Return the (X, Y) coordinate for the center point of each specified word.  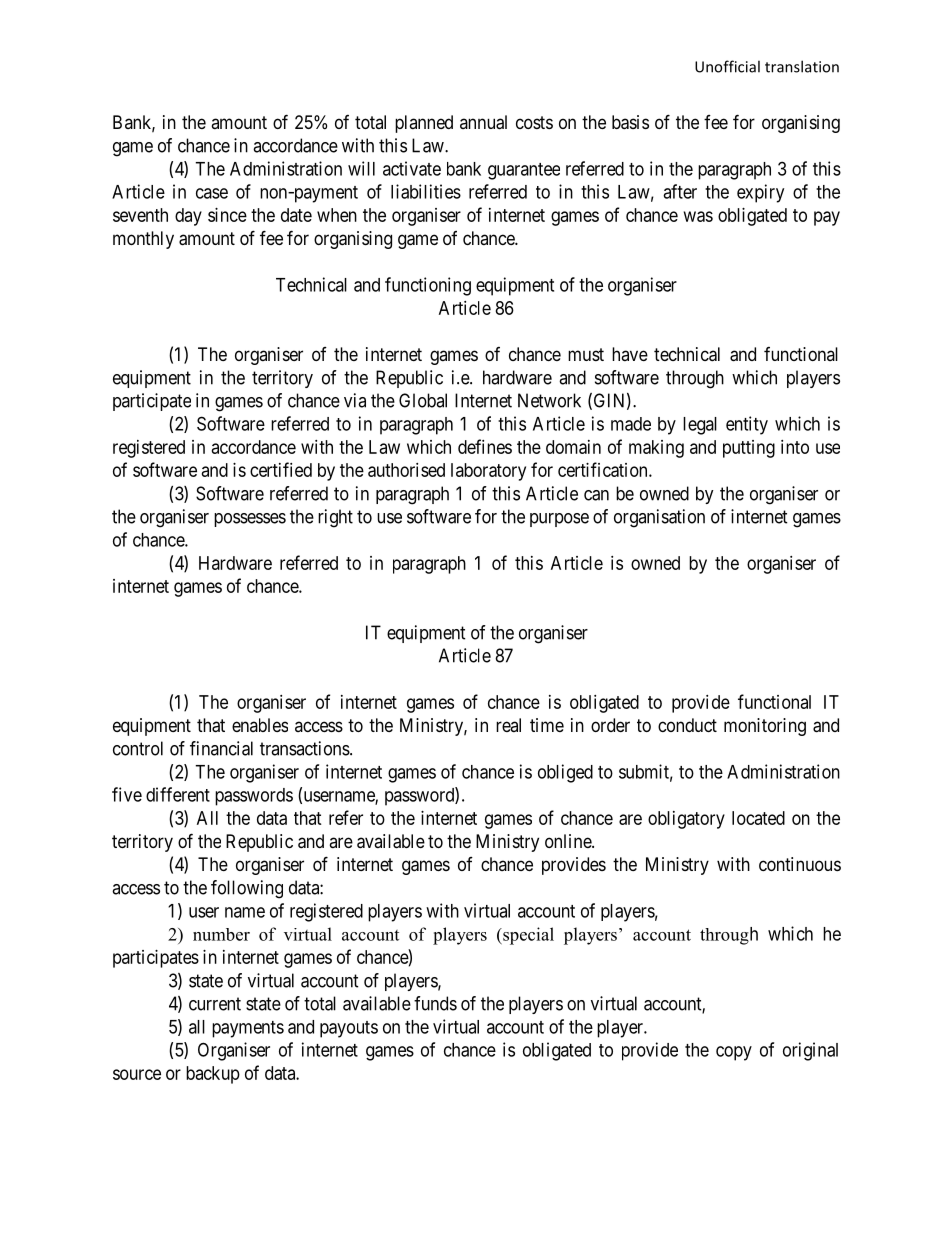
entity (747, 425)
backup (213, 1075)
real (508, 725)
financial (221, 748)
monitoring (765, 727)
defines (485, 446)
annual (483, 122)
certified (281, 469)
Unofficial (727, 66)
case (212, 193)
